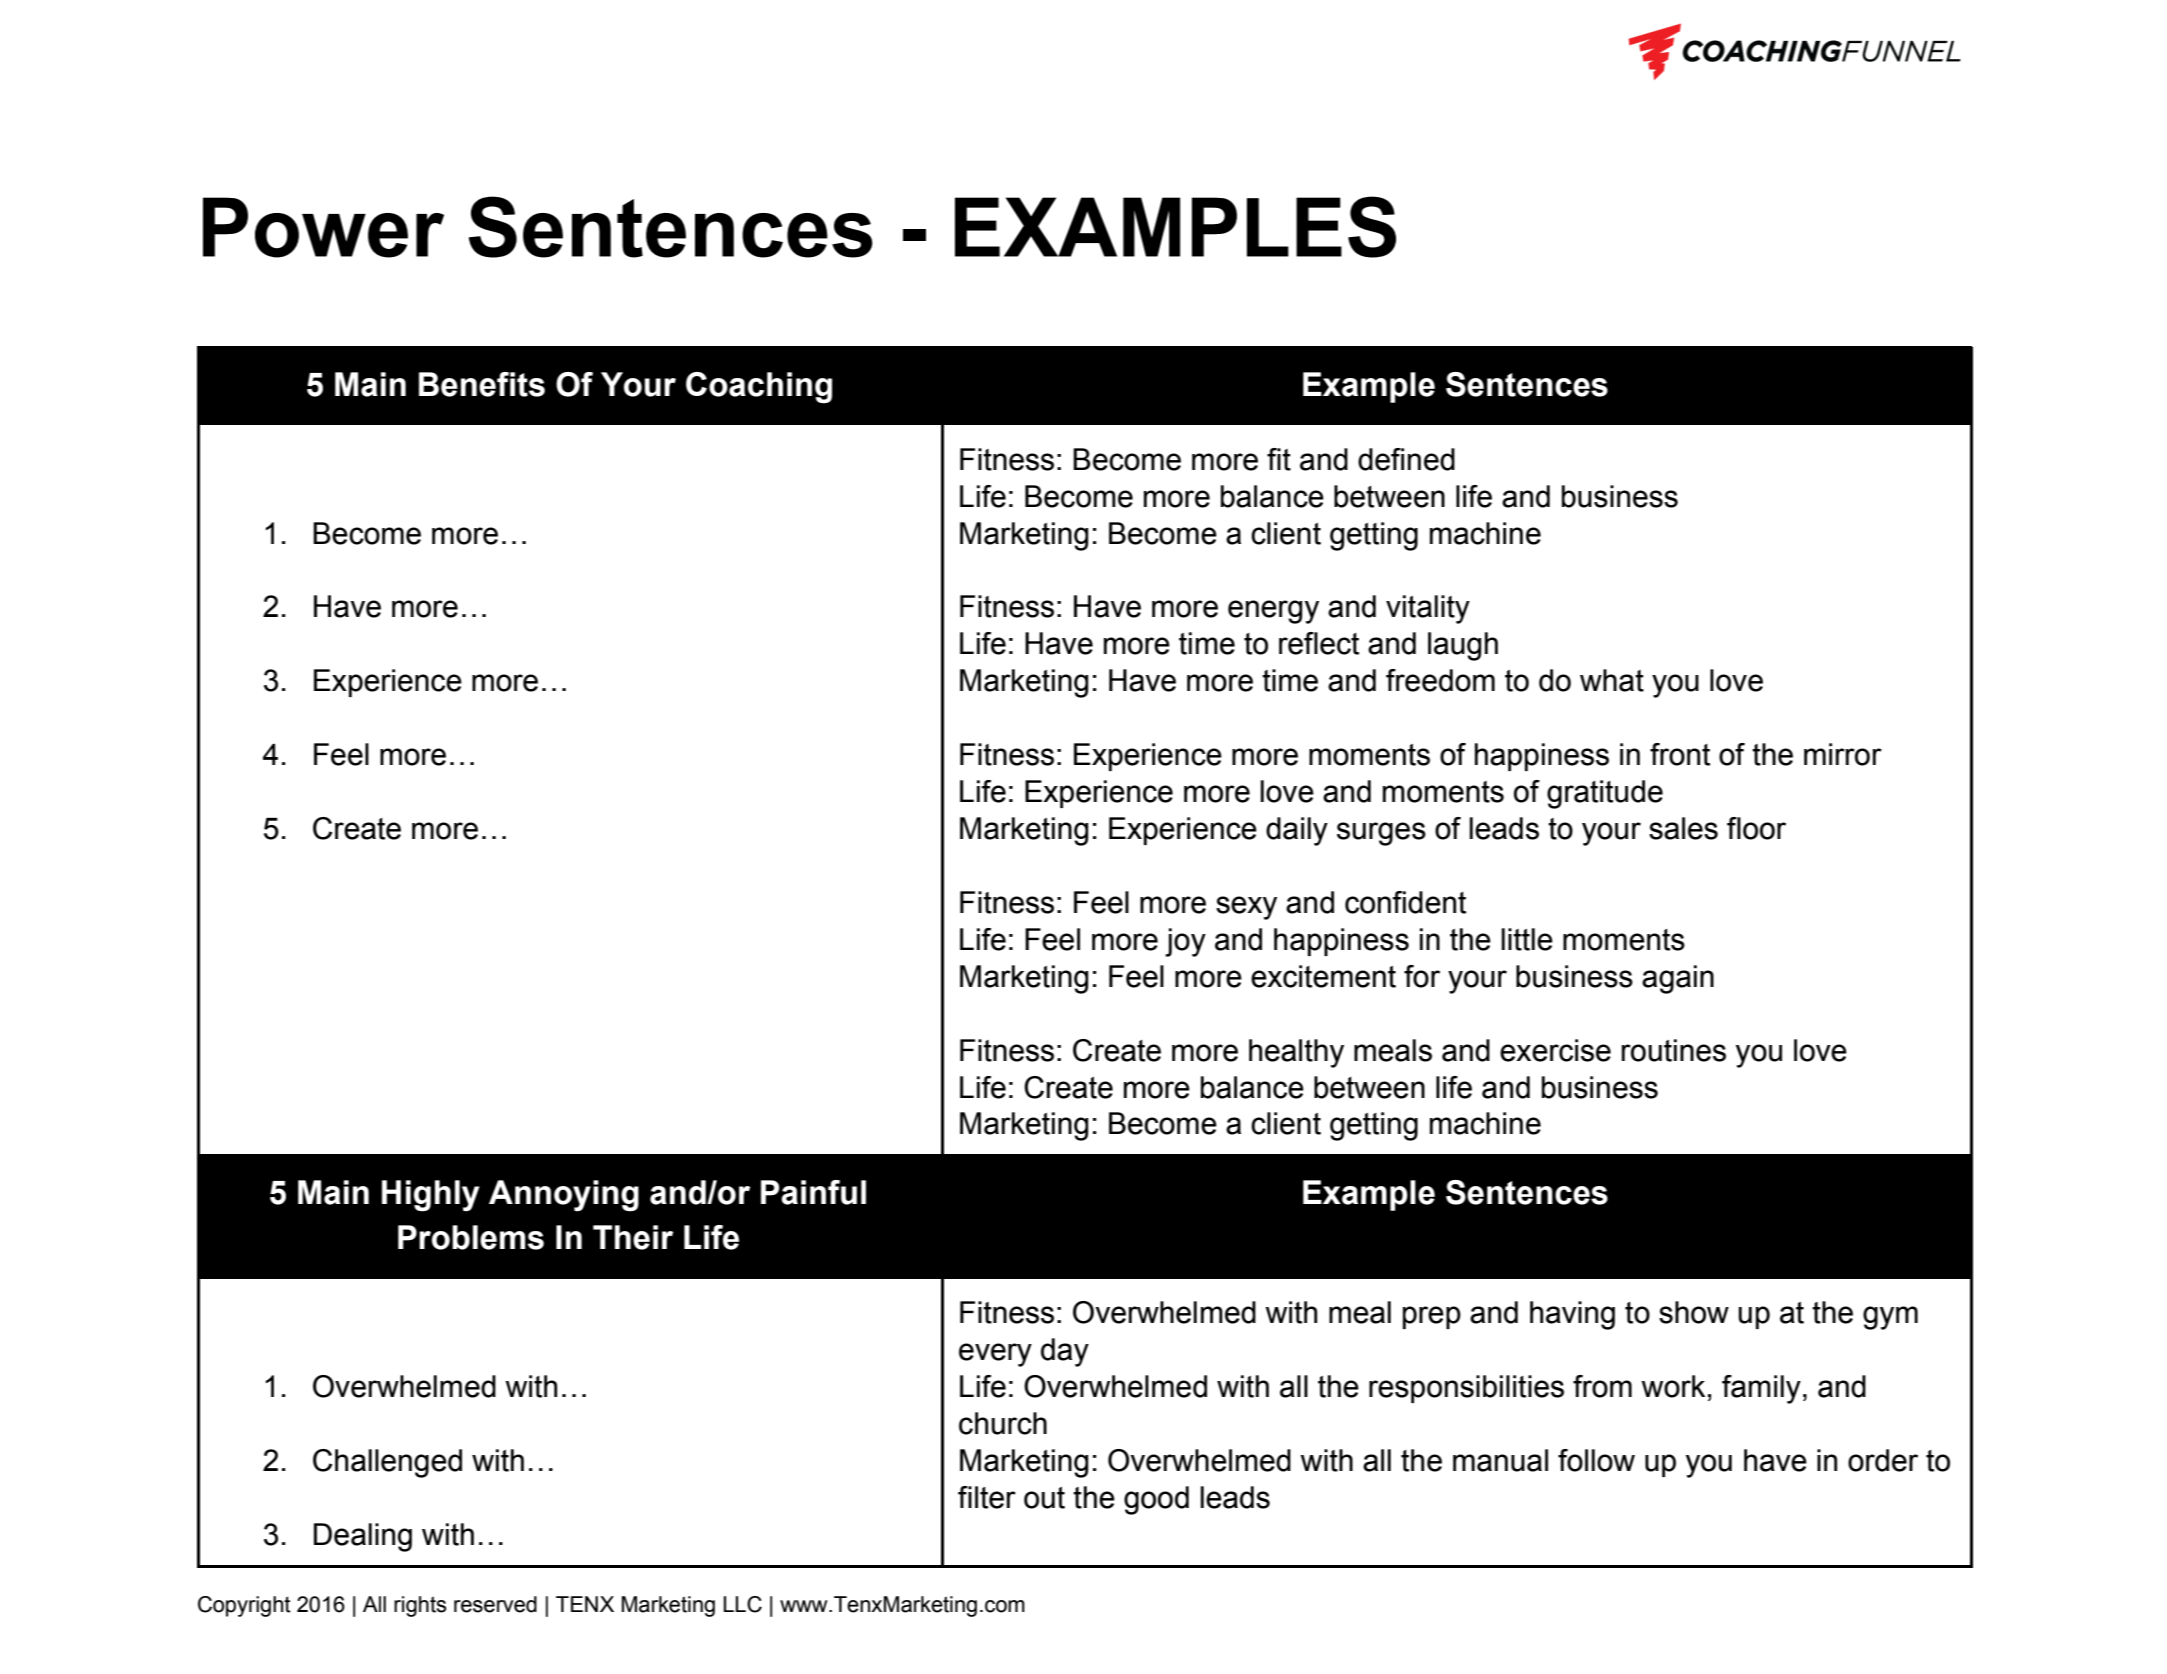  Describe the element at coordinates (1674, 1050) in the screenshot. I see `routines` at that location.
